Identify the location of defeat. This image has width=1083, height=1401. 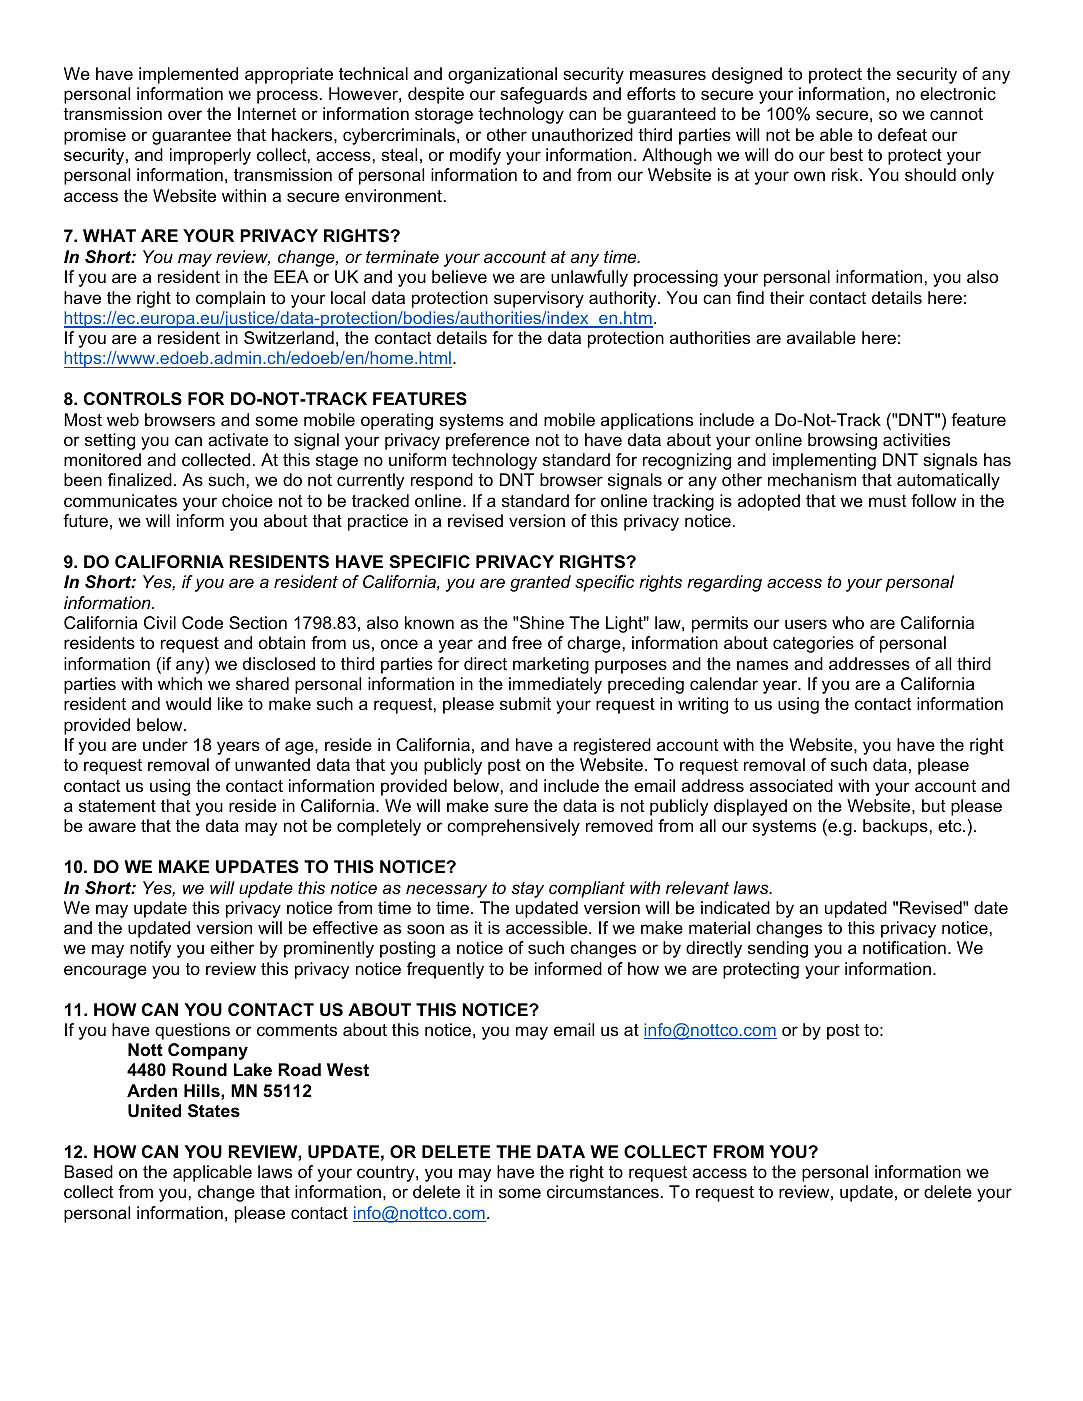
(902, 134).
